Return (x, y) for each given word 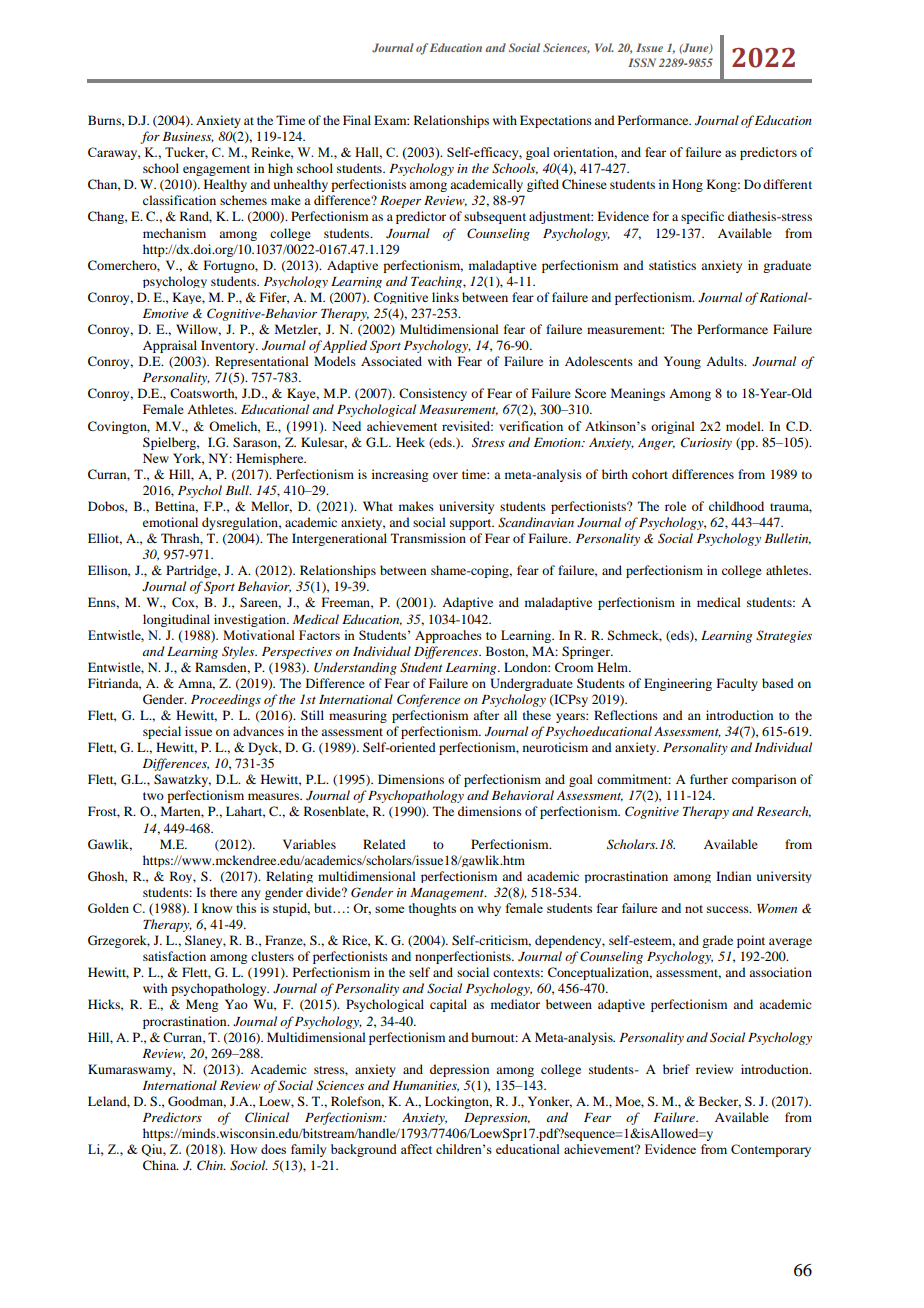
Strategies (784, 636)
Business (188, 137)
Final (357, 120)
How (243, 1149)
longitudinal (176, 620)
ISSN (642, 62)
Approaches (448, 636)
